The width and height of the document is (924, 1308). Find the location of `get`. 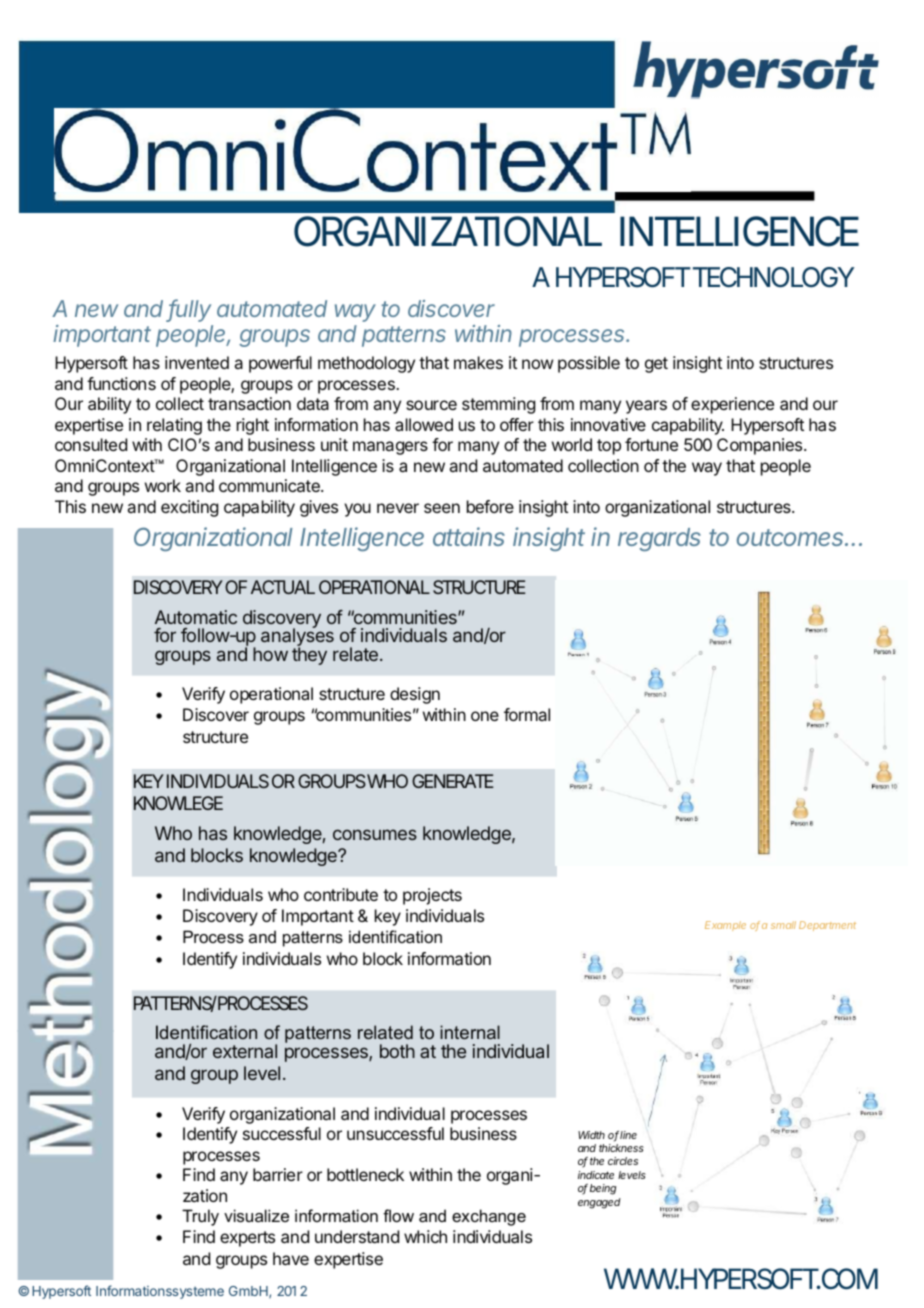

get is located at coordinates (656, 365).
